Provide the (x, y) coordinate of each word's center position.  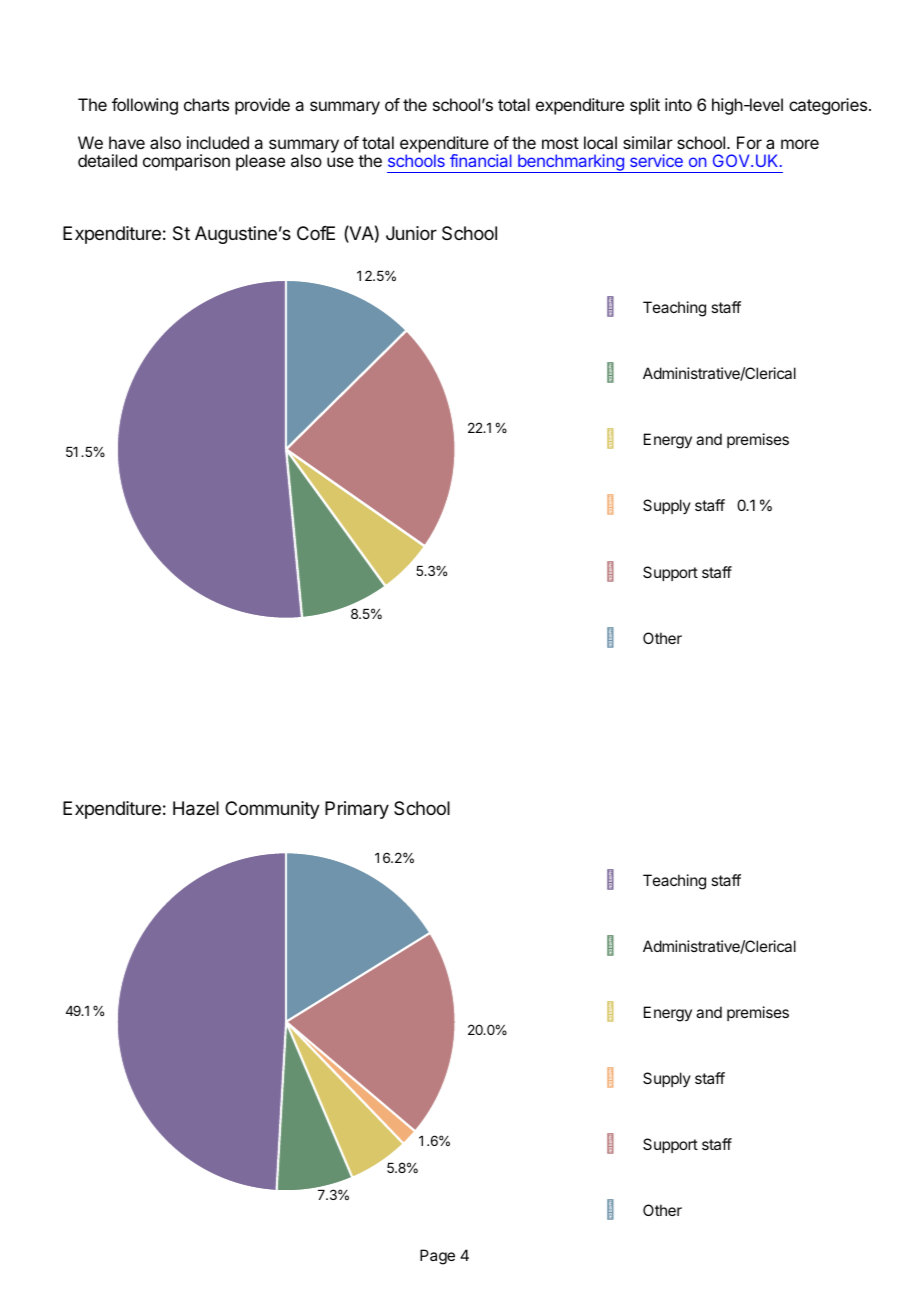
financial (481, 160)
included (218, 142)
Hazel (196, 808)
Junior (411, 233)
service (656, 160)
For (749, 142)
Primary (357, 810)
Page (437, 1257)
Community (272, 810)
